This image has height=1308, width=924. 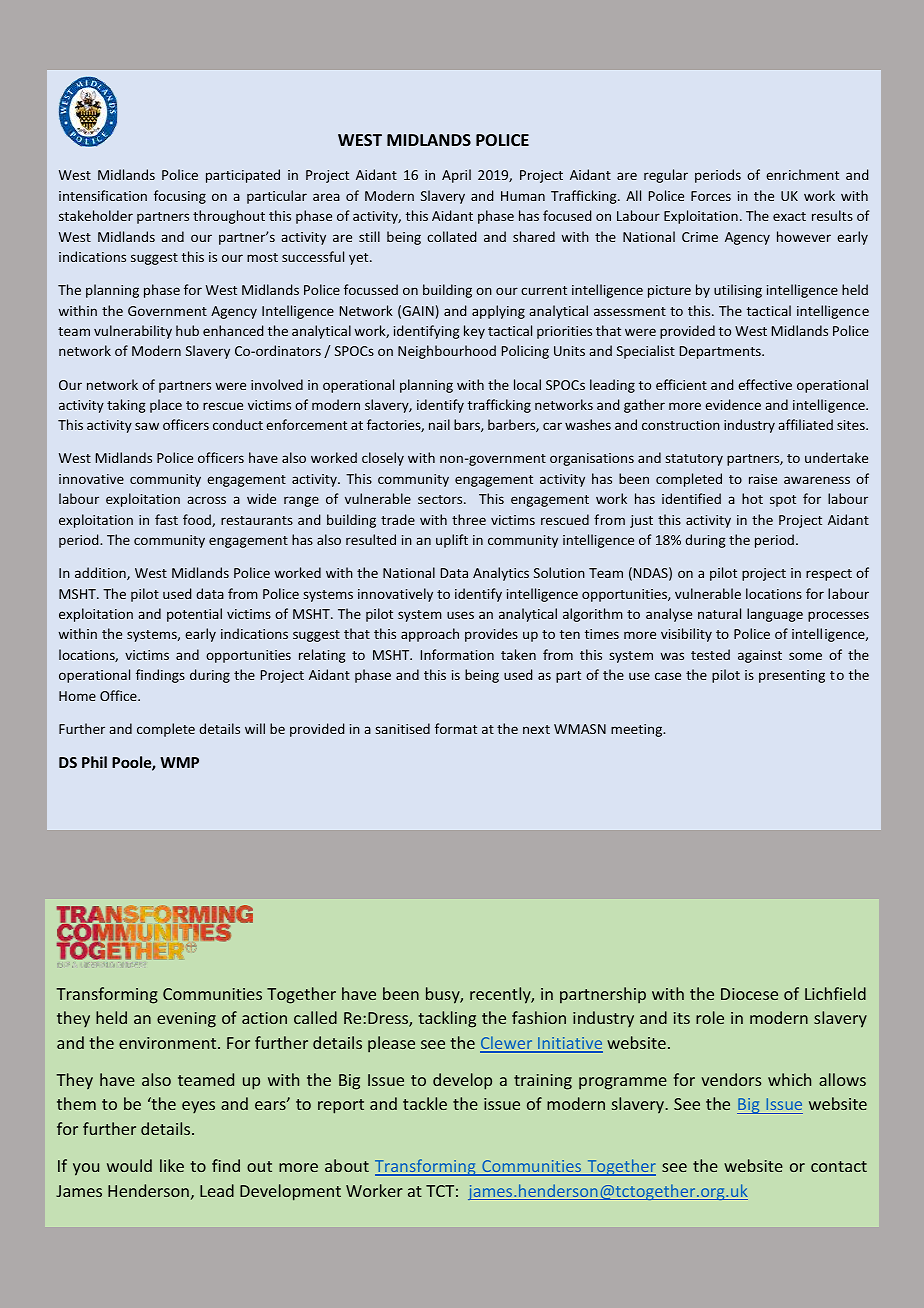 I want to click on place, so click(x=166, y=406).
